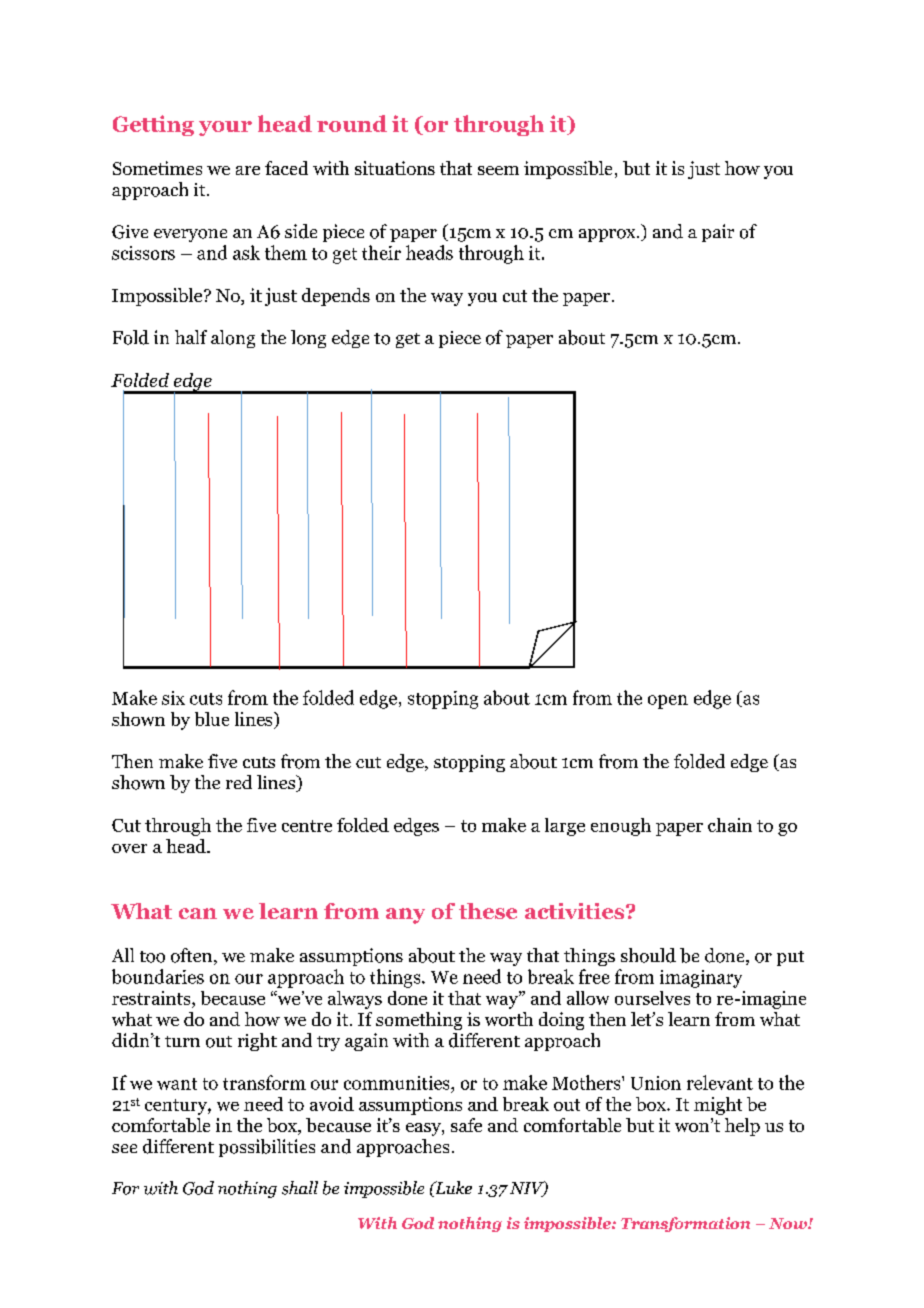 The image size is (924, 1308). Describe the element at coordinates (466, 1125) in the screenshot. I see `safe` at that location.
